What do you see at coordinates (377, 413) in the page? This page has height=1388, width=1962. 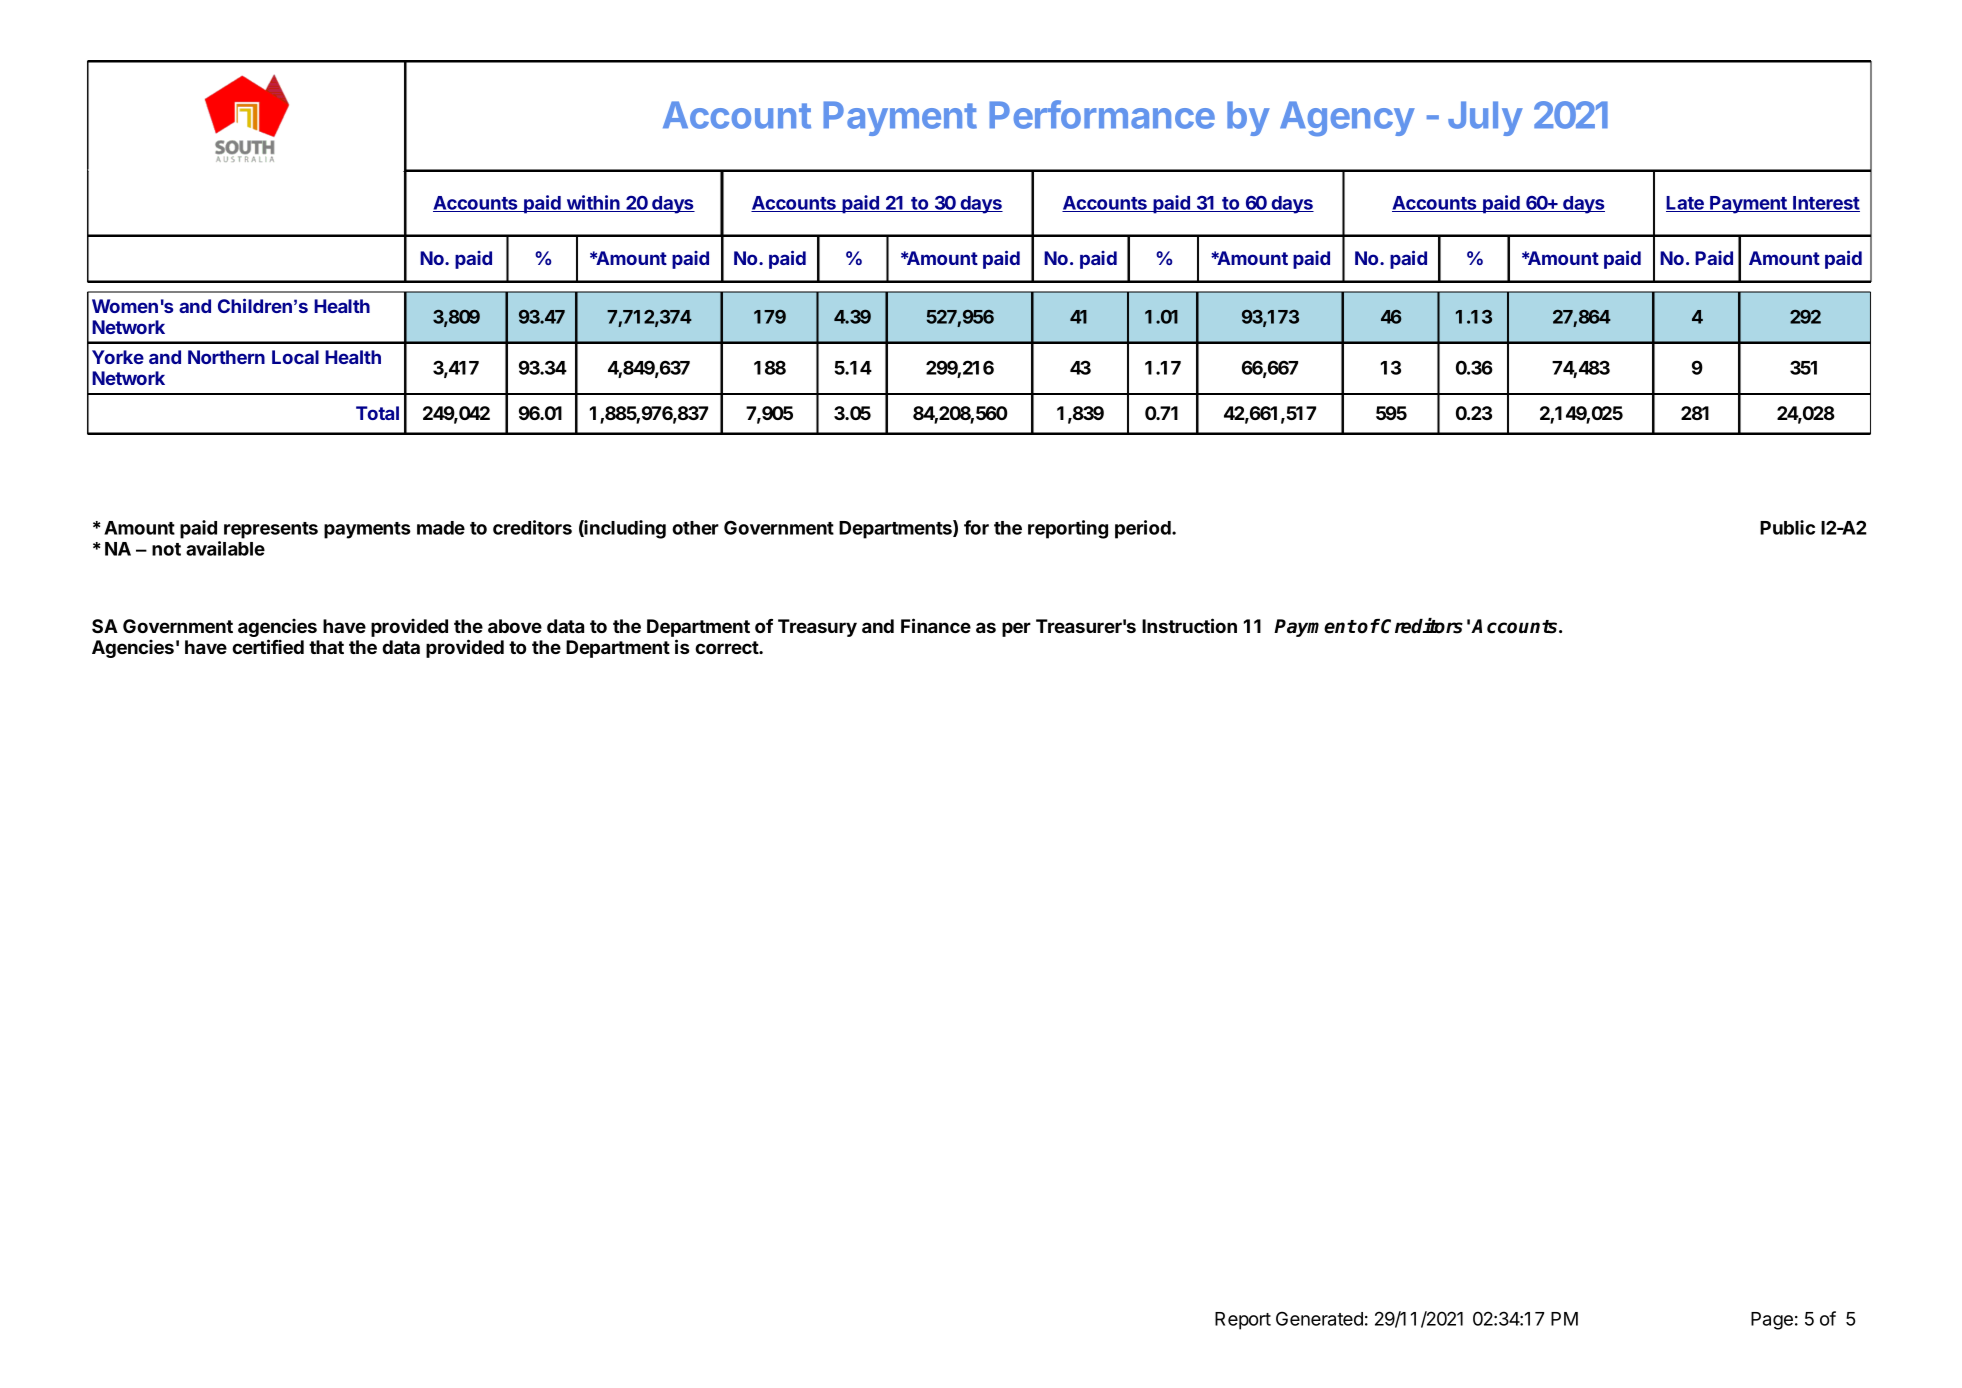 I see `Total` at bounding box center [377, 413].
